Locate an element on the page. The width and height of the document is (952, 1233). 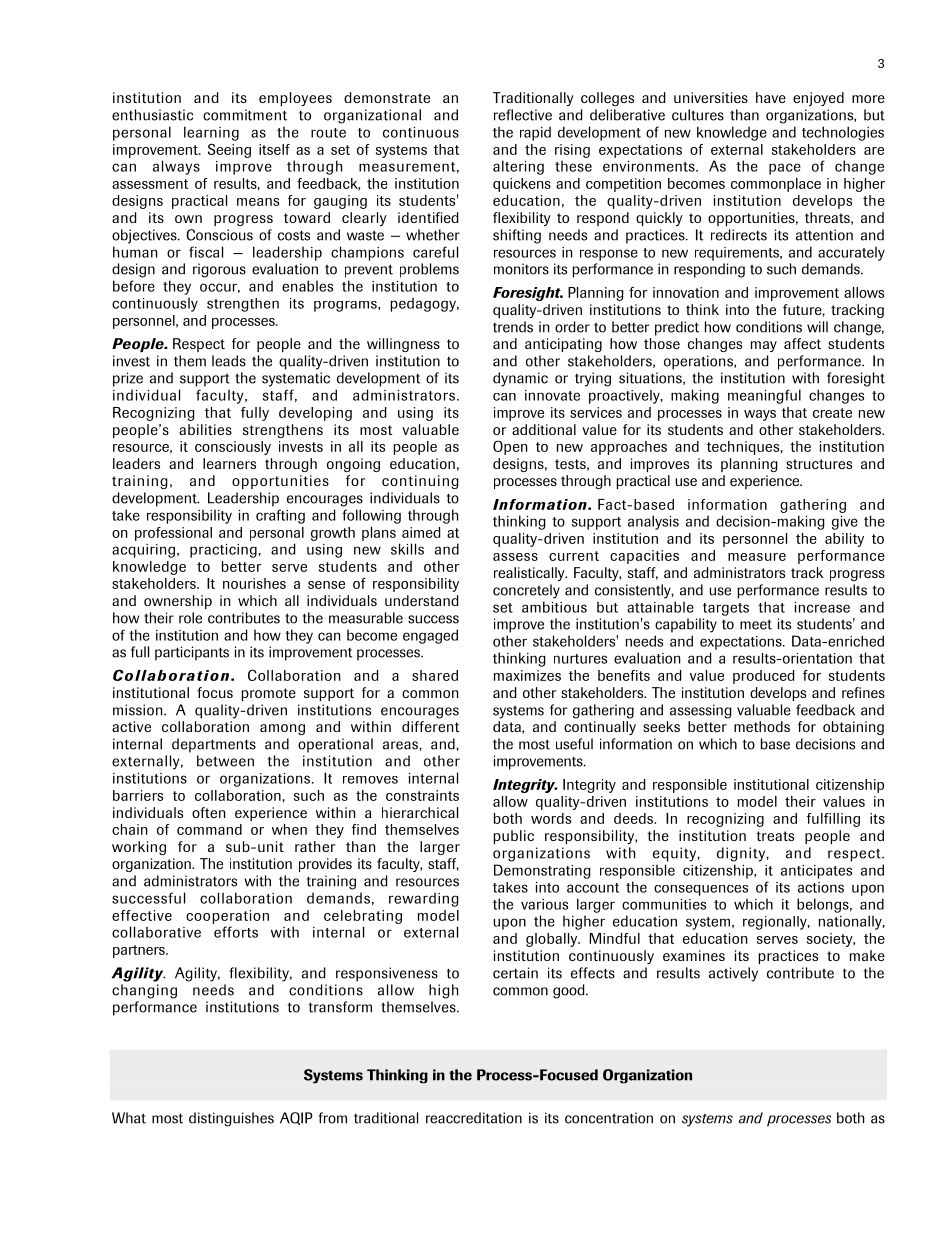
examines is located at coordinates (694, 955).
